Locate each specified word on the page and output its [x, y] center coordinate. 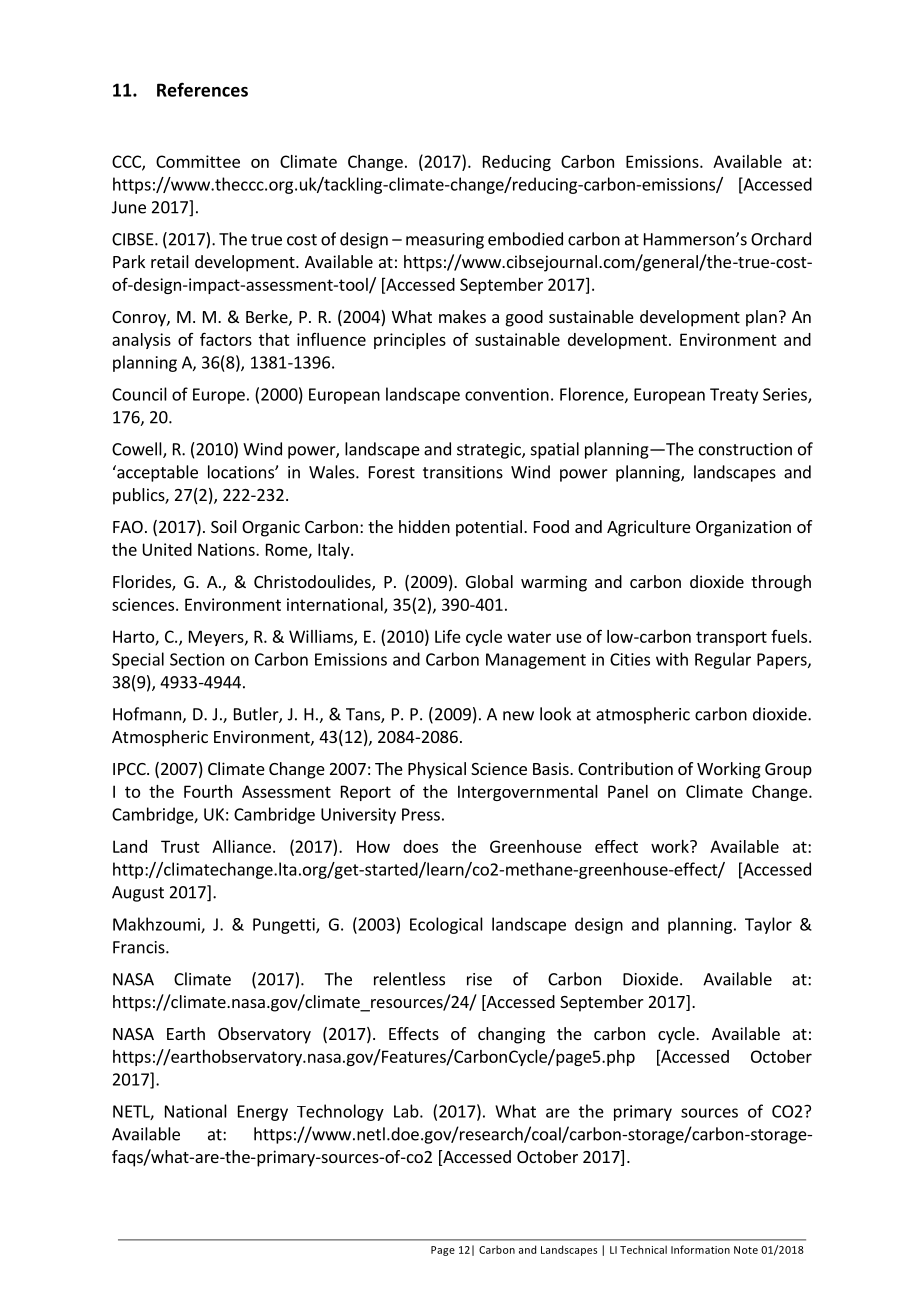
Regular [723, 660]
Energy [263, 1113]
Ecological [446, 925]
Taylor [768, 925]
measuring [445, 241]
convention [507, 394]
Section [197, 659]
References [202, 89]
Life [448, 636]
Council [139, 394]
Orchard [781, 239]
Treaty [734, 396]
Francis [140, 947]
